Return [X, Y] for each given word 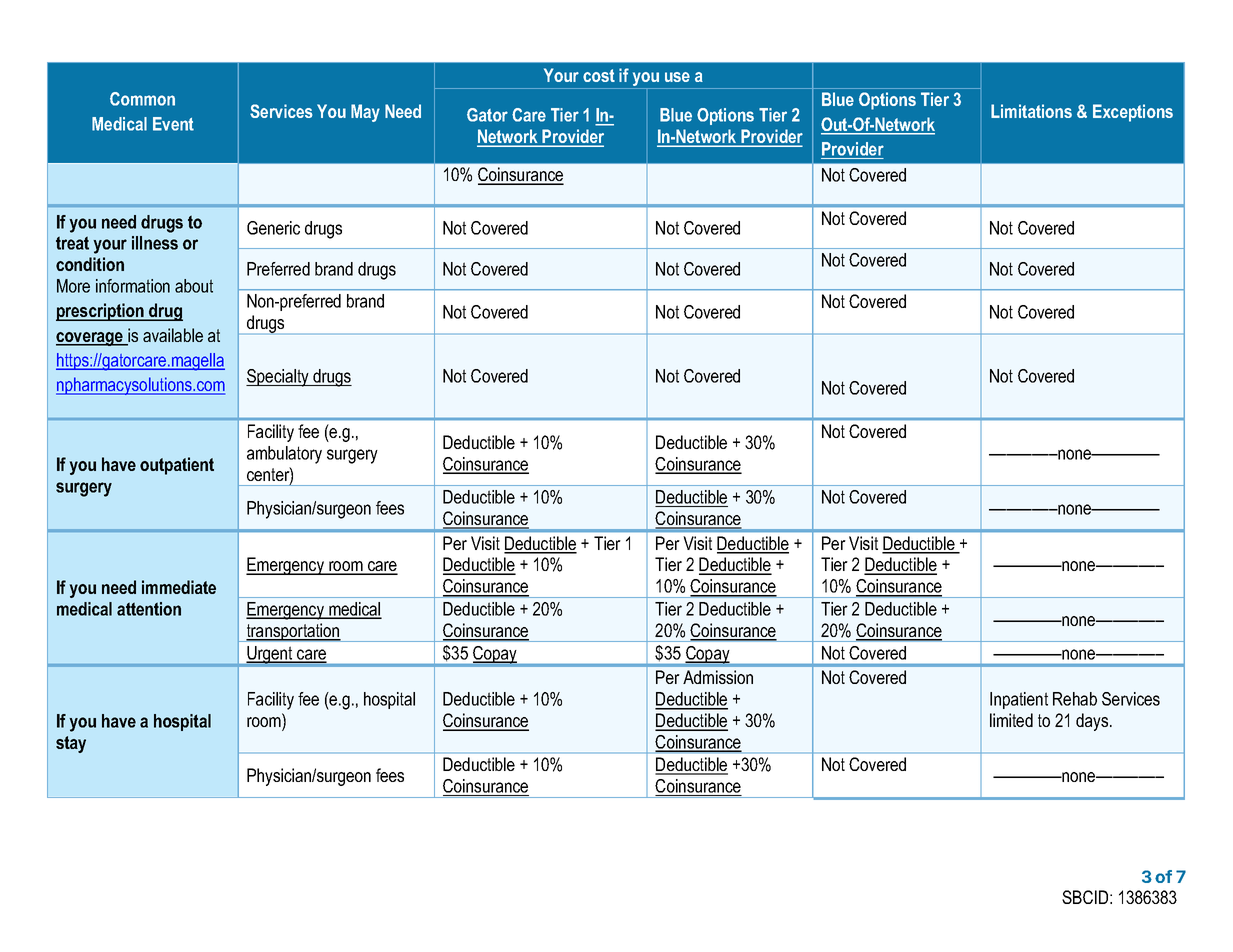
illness [155, 243]
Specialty [278, 378]
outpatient [177, 466]
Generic [273, 228]
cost [599, 75]
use [677, 77]
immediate [179, 587]
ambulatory [284, 455]
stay [71, 744]
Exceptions [1133, 113]
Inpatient [1019, 700]
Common [142, 99]
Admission [718, 677]
